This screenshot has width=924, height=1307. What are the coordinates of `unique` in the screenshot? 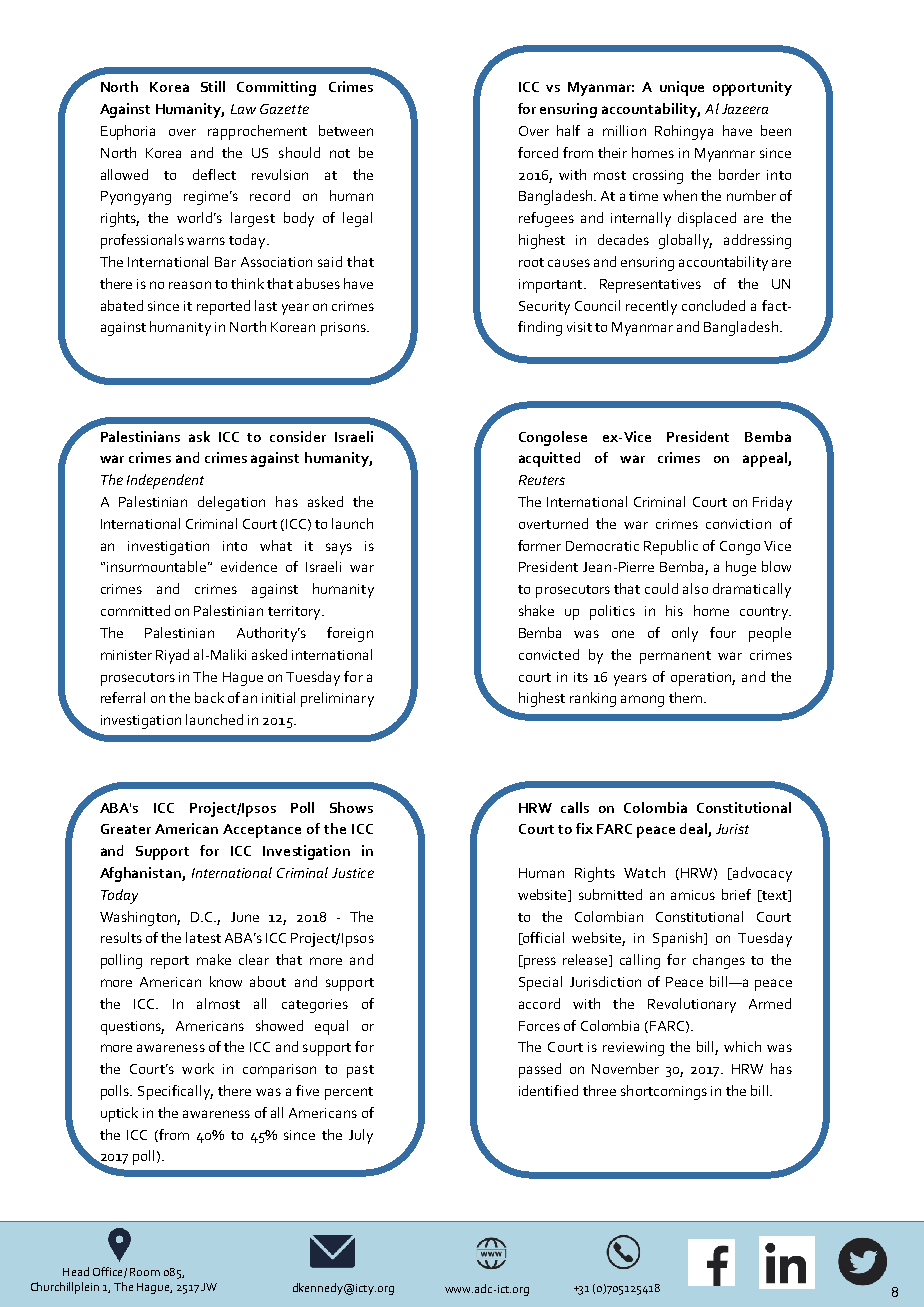 It's located at (682, 88).
